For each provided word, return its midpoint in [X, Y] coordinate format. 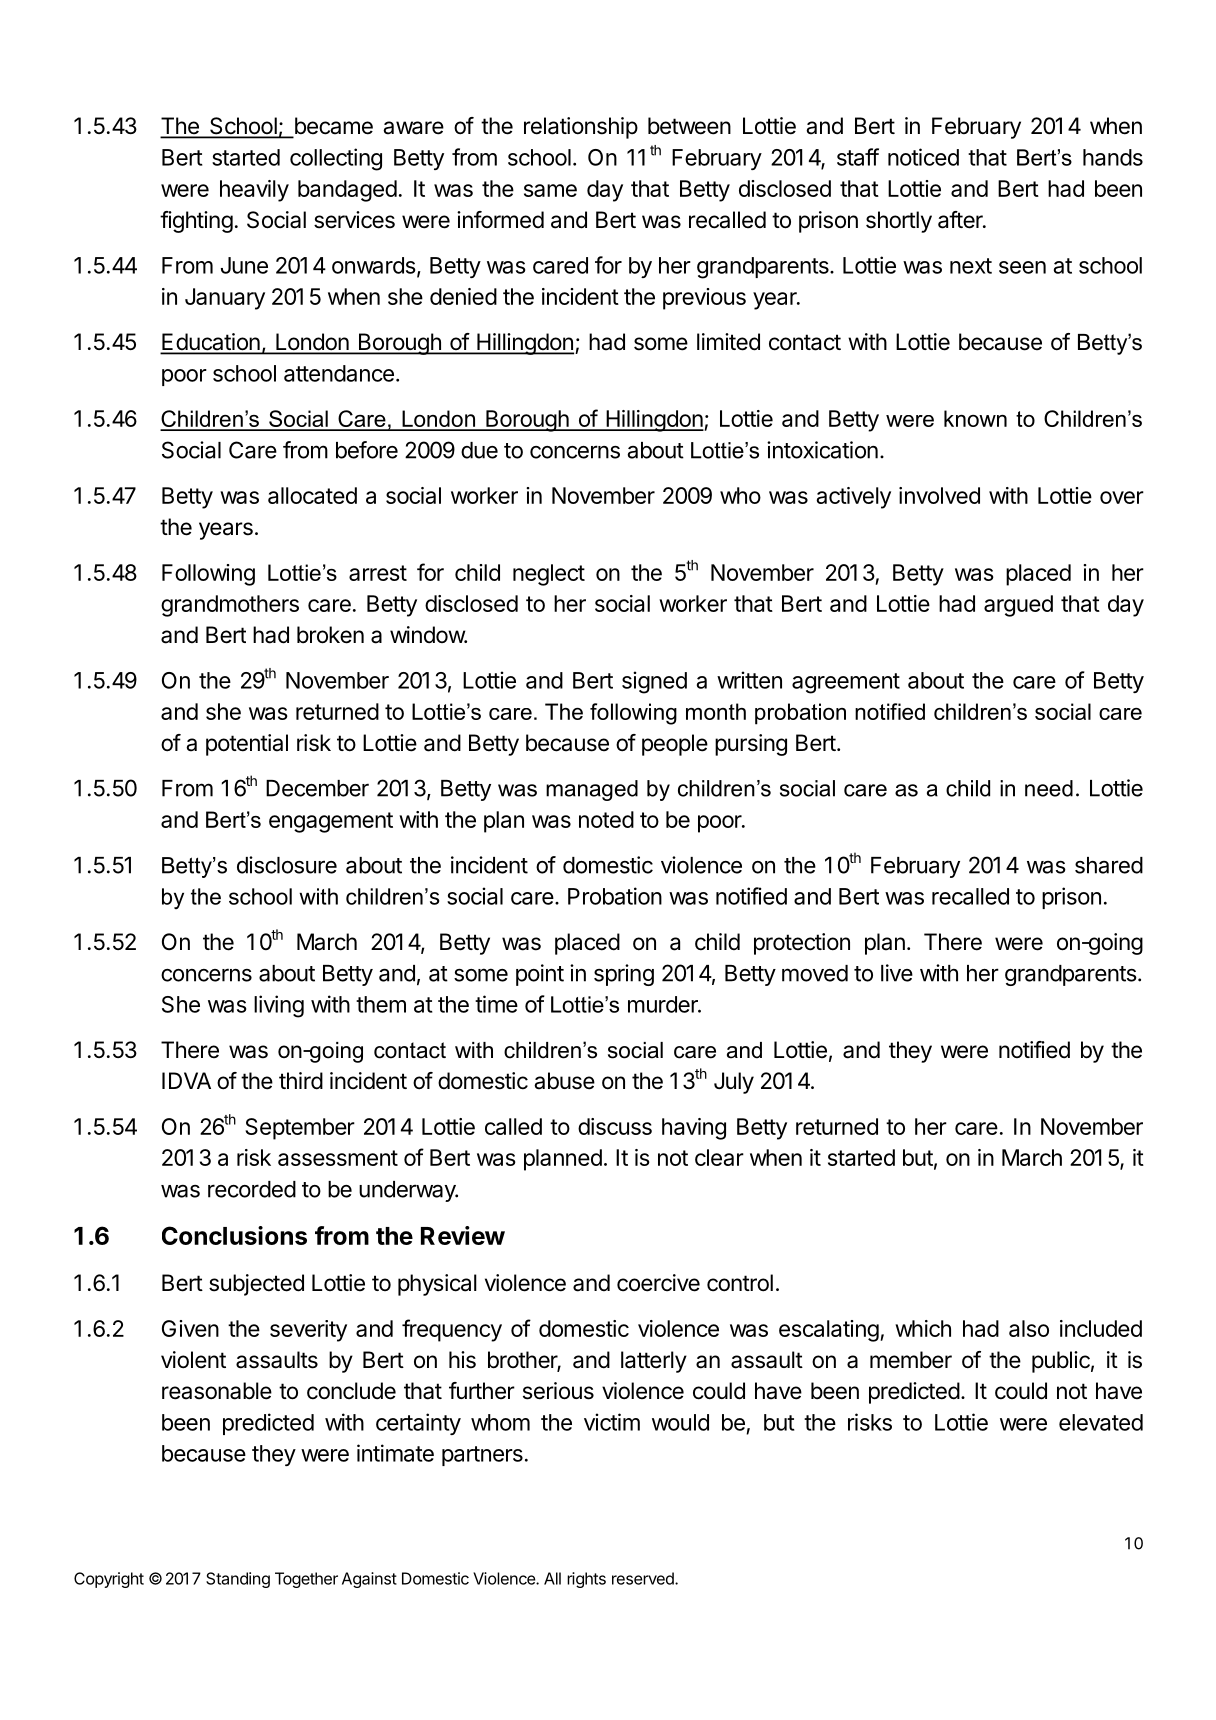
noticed [923, 157]
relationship [581, 128]
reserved [644, 1578]
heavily [254, 191]
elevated [1101, 1422]
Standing [238, 1580]
